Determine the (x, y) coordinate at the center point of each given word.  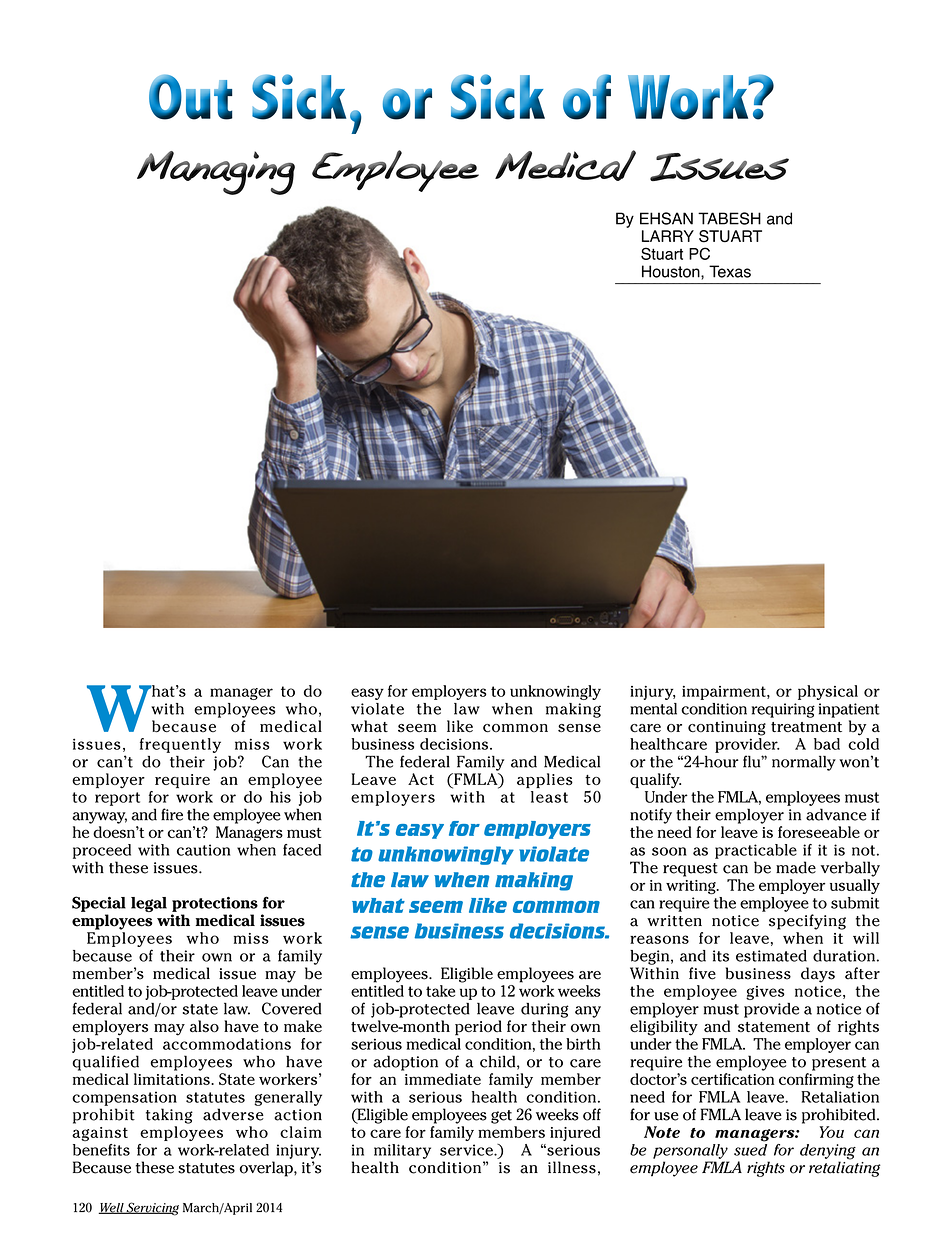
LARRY (668, 236)
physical (828, 692)
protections (215, 904)
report (117, 799)
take (440, 991)
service (467, 1150)
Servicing (152, 1209)
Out (191, 97)
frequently (180, 745)
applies (545, 780)
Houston (672, 272)
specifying (807, 922)
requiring (783, 710)
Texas (730, 271)
